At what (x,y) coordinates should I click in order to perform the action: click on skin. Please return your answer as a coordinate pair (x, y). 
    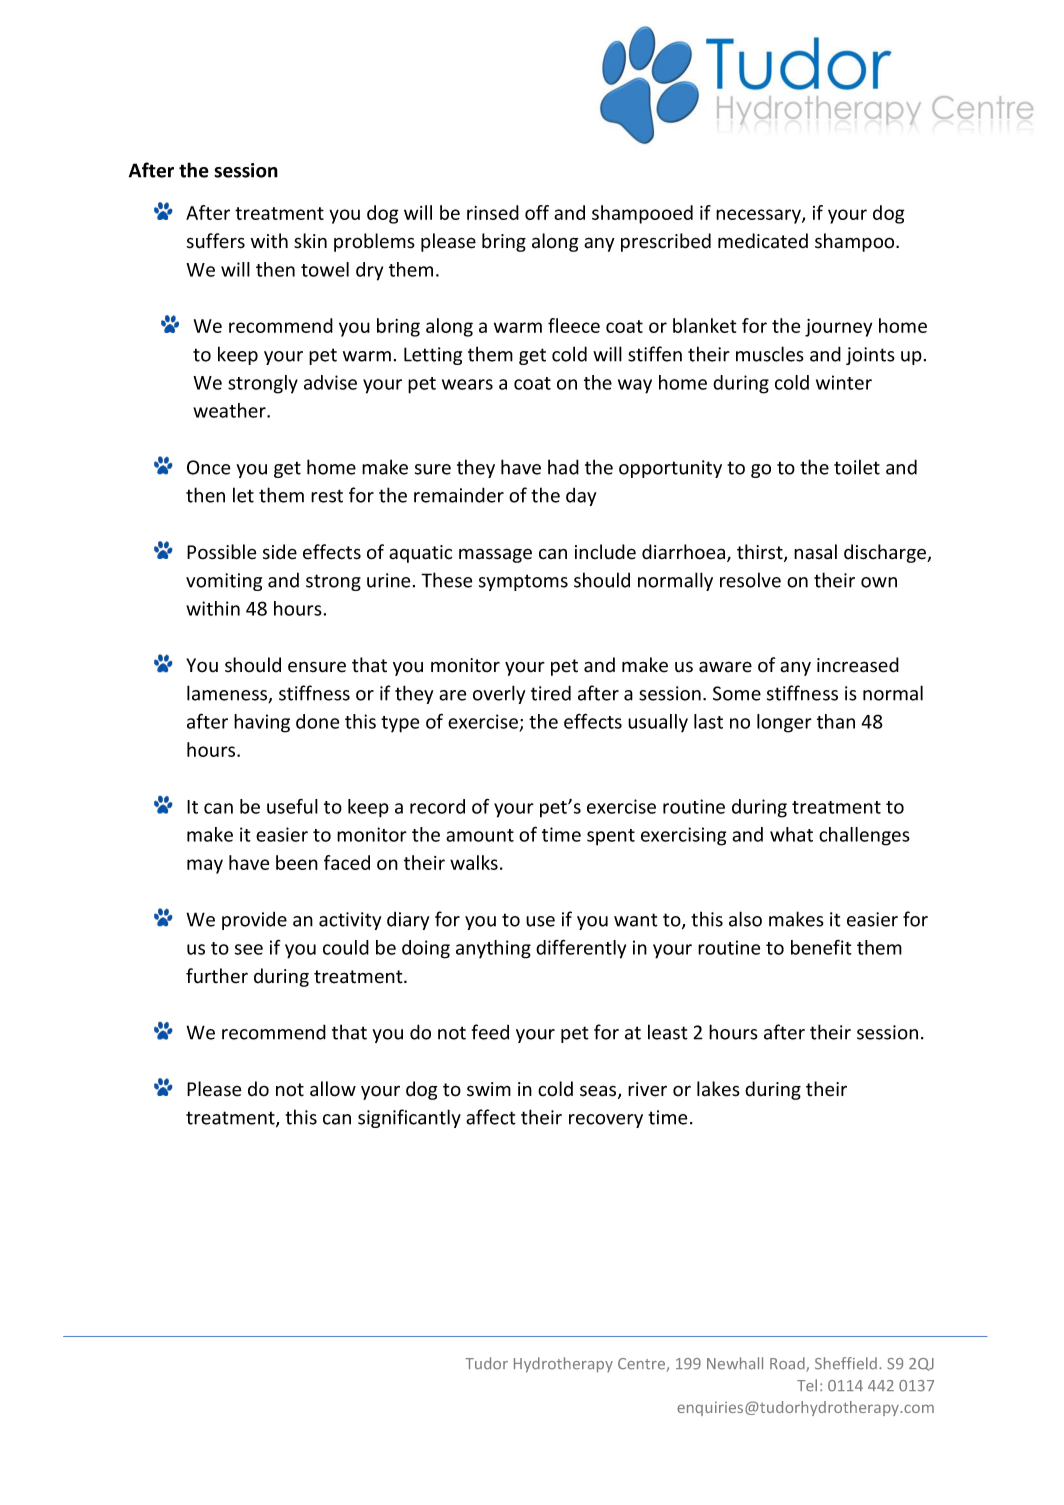
    Looking at the image, I should click on (310, 241).
